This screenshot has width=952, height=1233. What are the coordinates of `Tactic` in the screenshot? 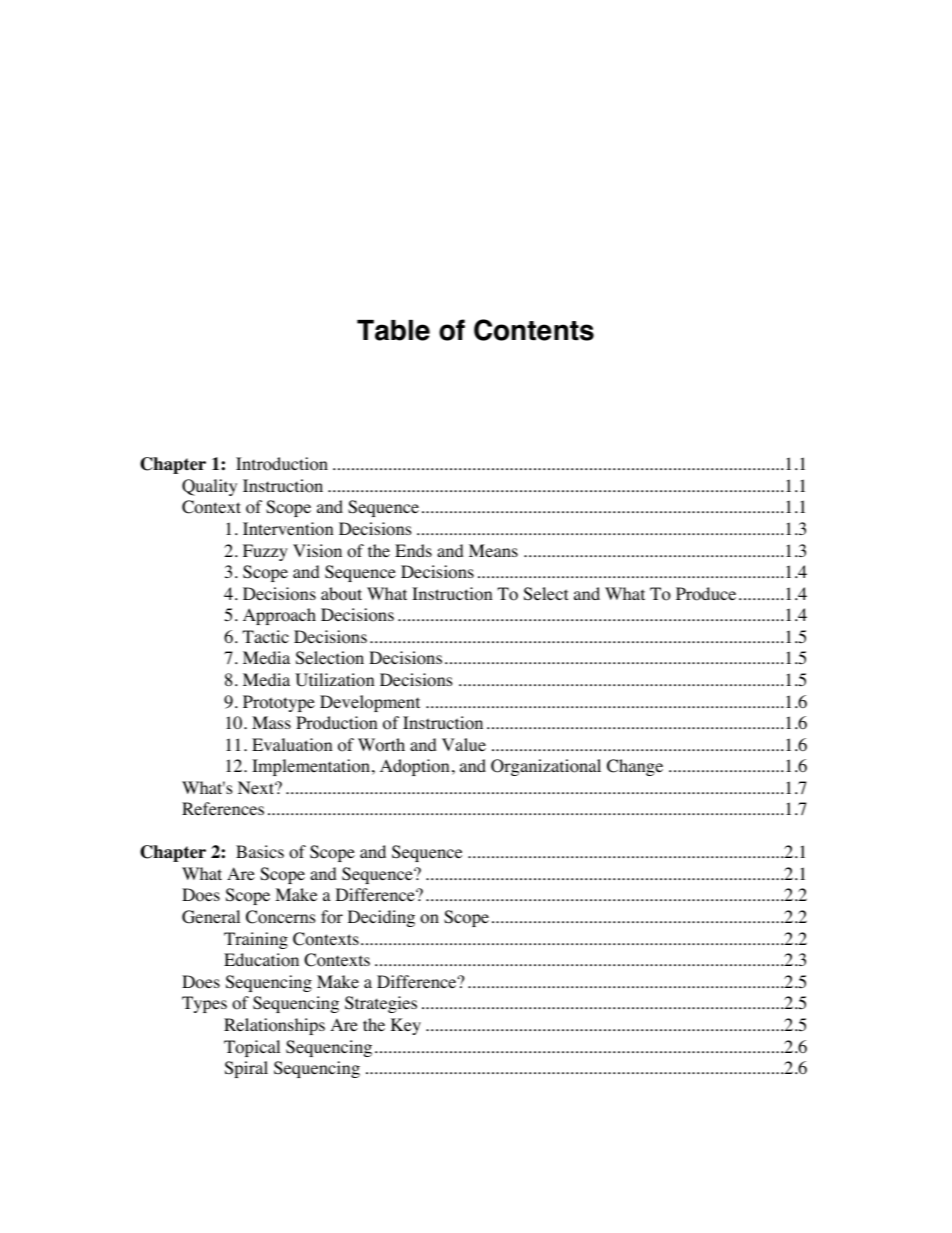 It's located at (265, 636).
